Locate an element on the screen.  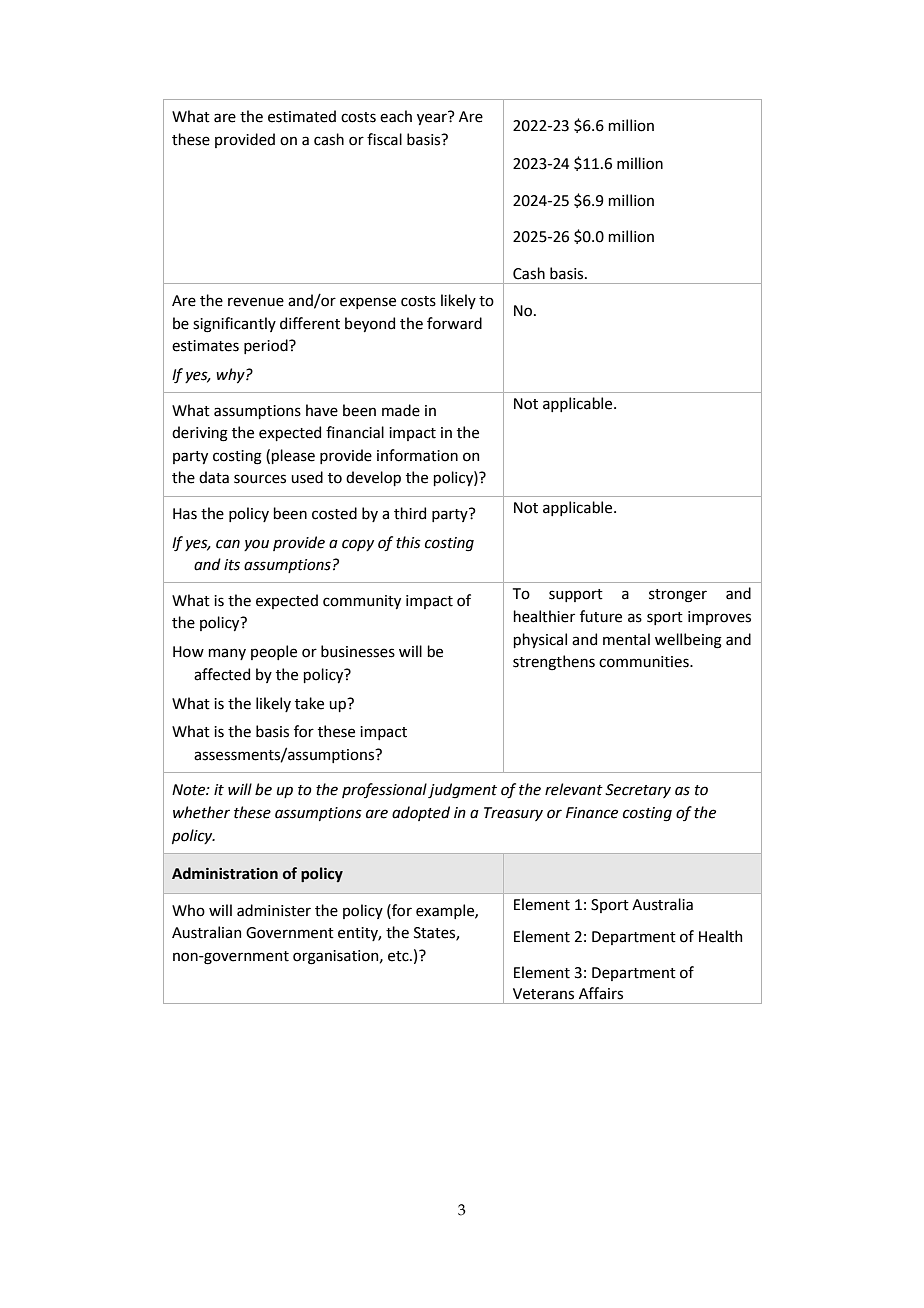
each is located at coordinates (396, 116).
